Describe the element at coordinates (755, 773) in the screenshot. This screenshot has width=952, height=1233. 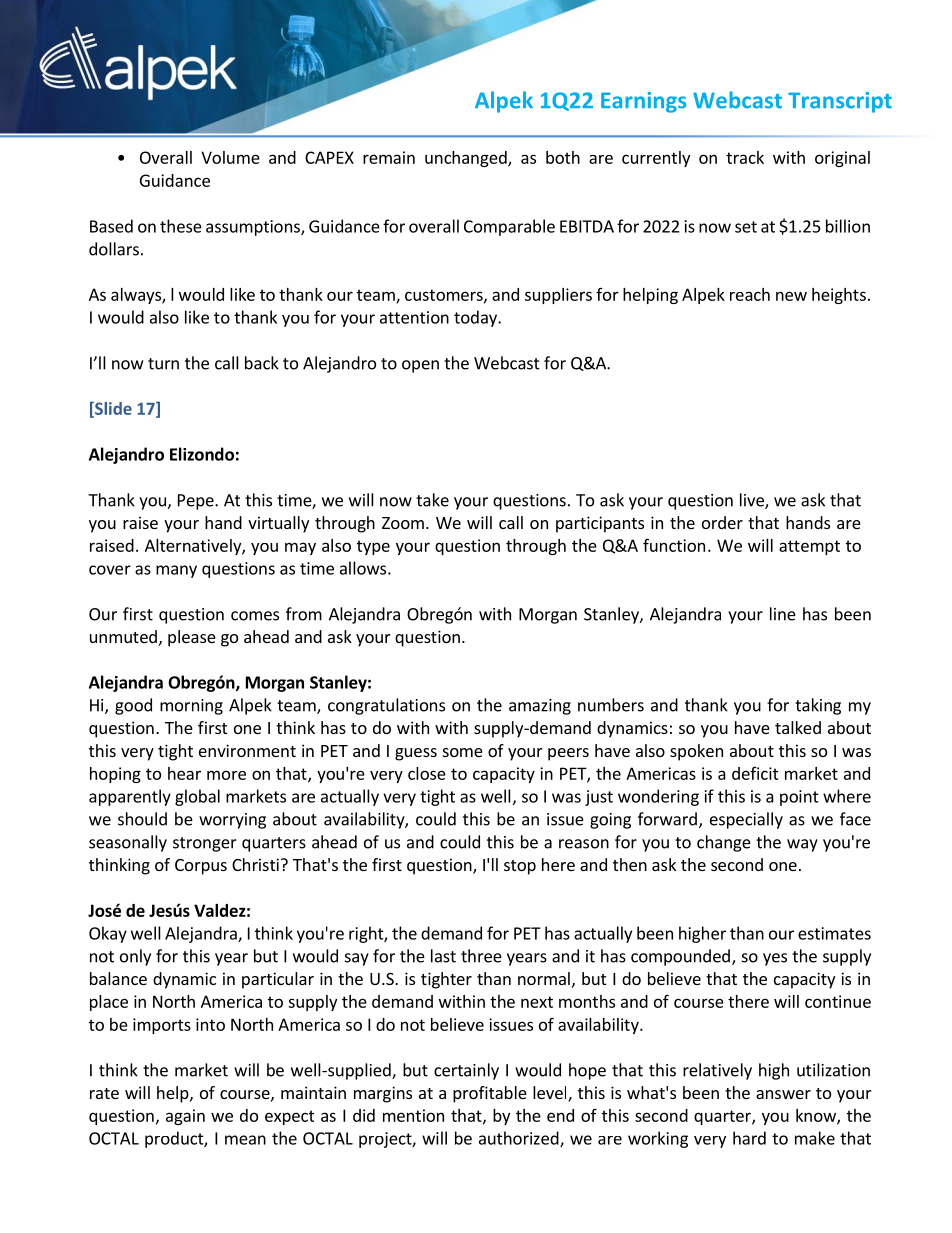
I see `deficit` at that location.
